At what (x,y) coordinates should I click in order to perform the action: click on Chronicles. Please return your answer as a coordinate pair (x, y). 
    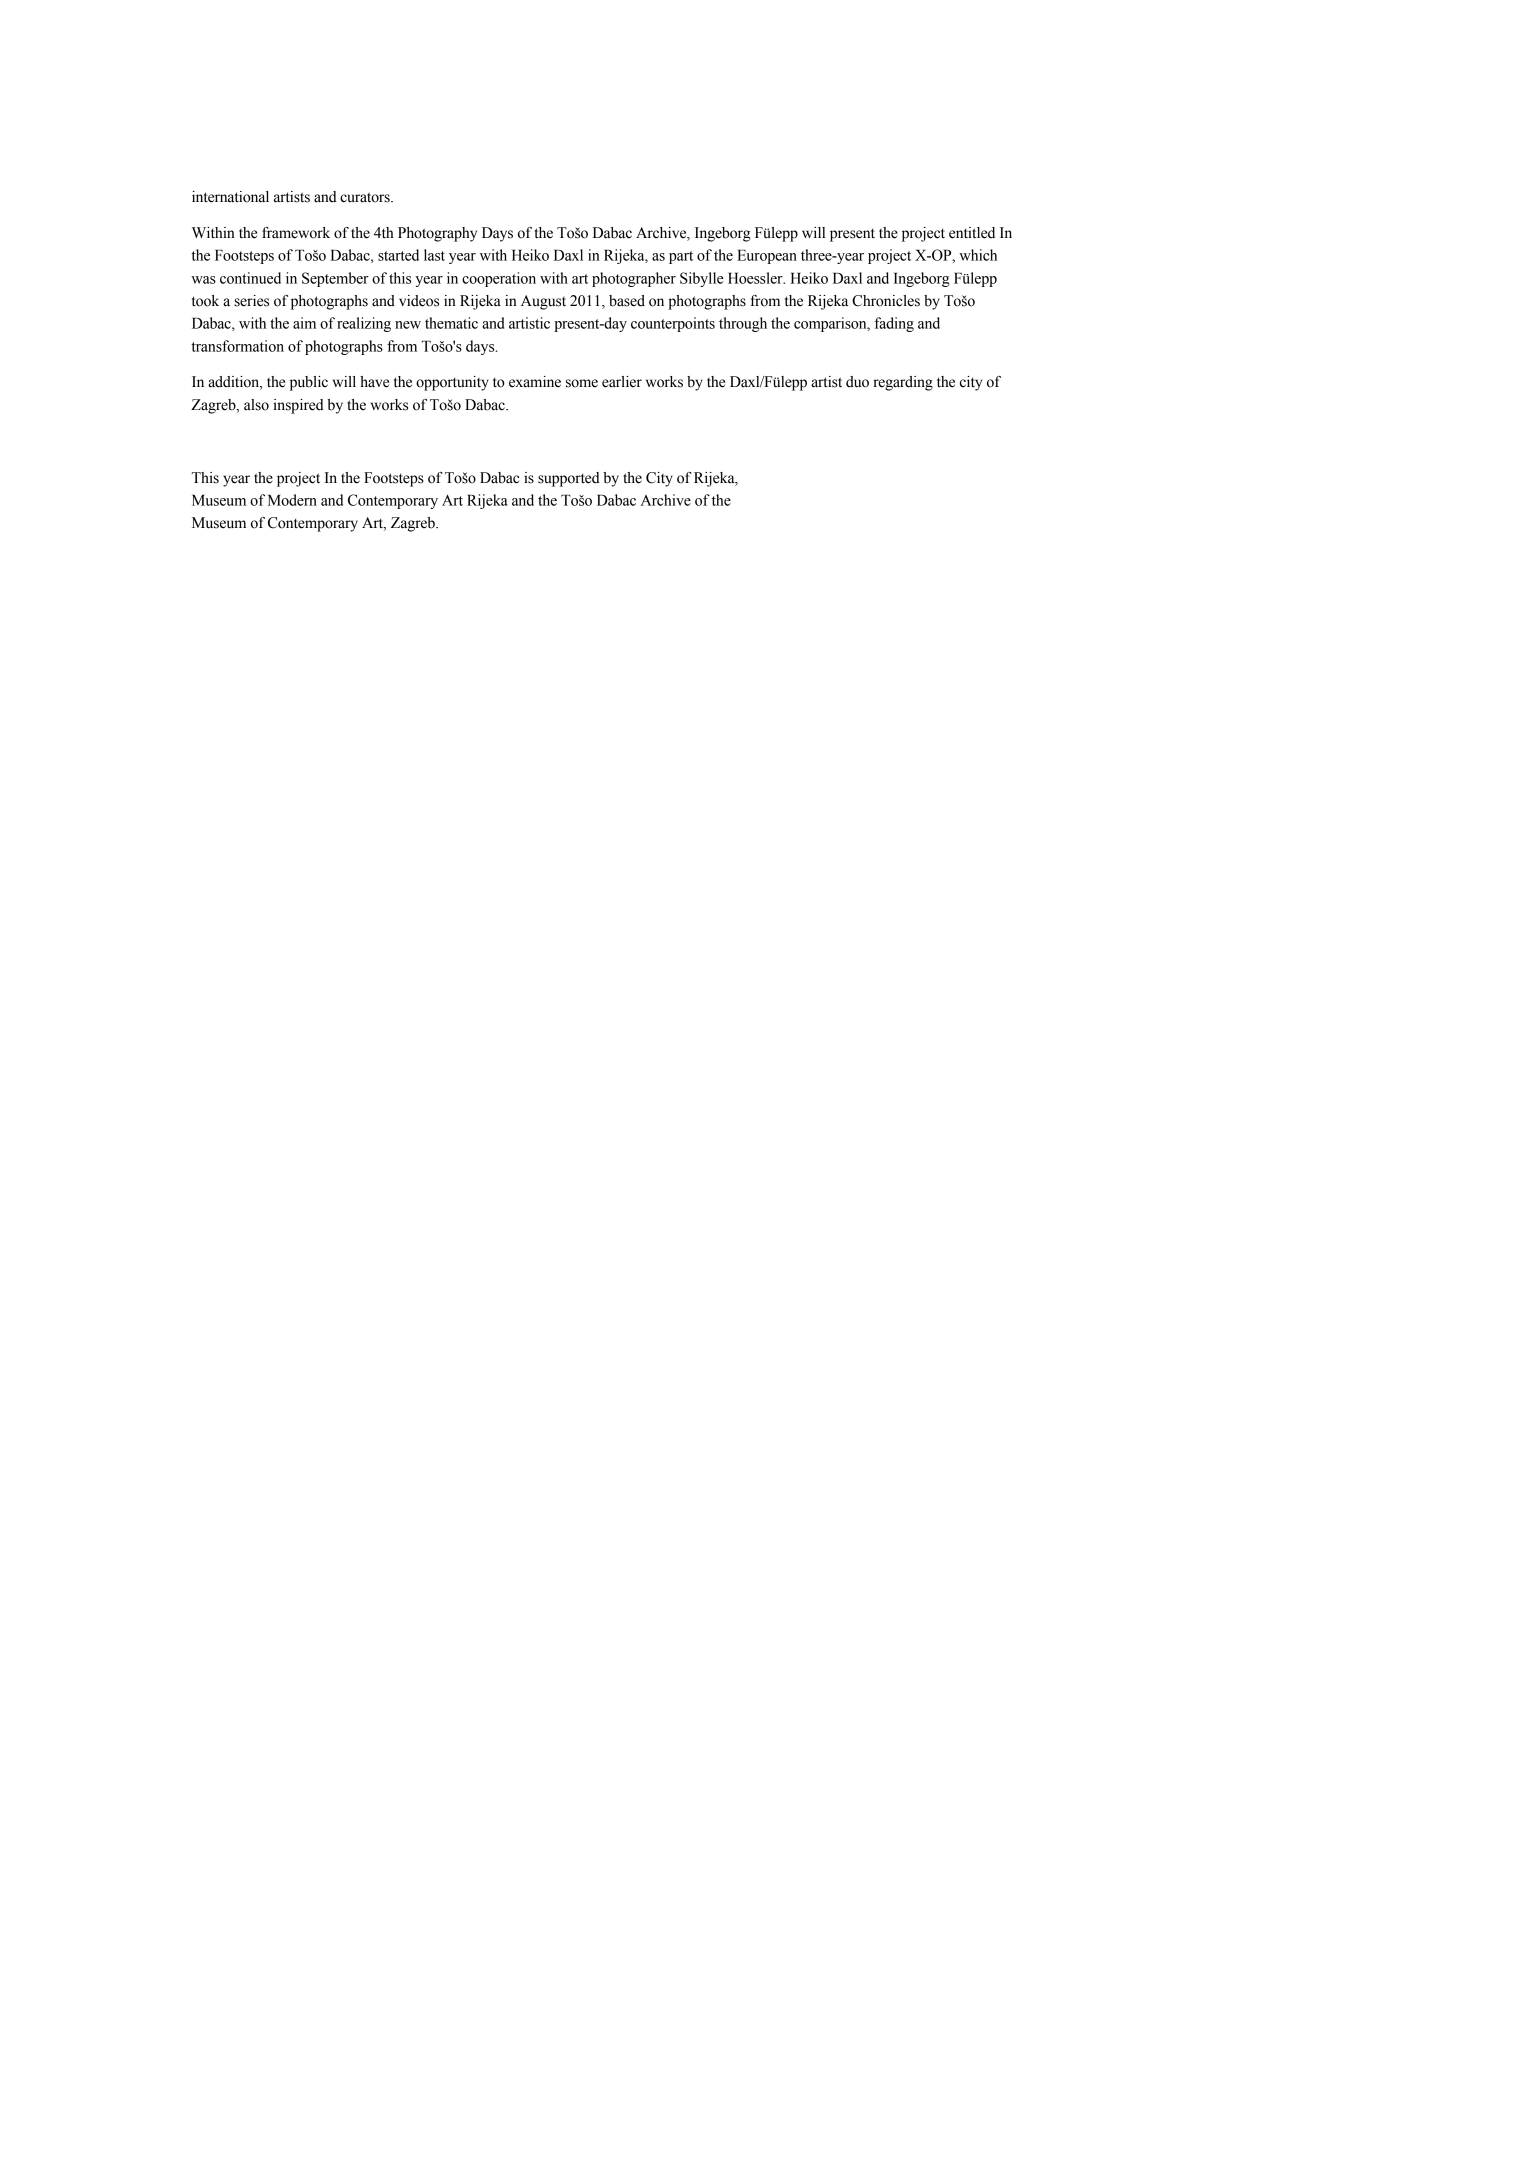
    Looking at the image, I should click on (886, 301).
